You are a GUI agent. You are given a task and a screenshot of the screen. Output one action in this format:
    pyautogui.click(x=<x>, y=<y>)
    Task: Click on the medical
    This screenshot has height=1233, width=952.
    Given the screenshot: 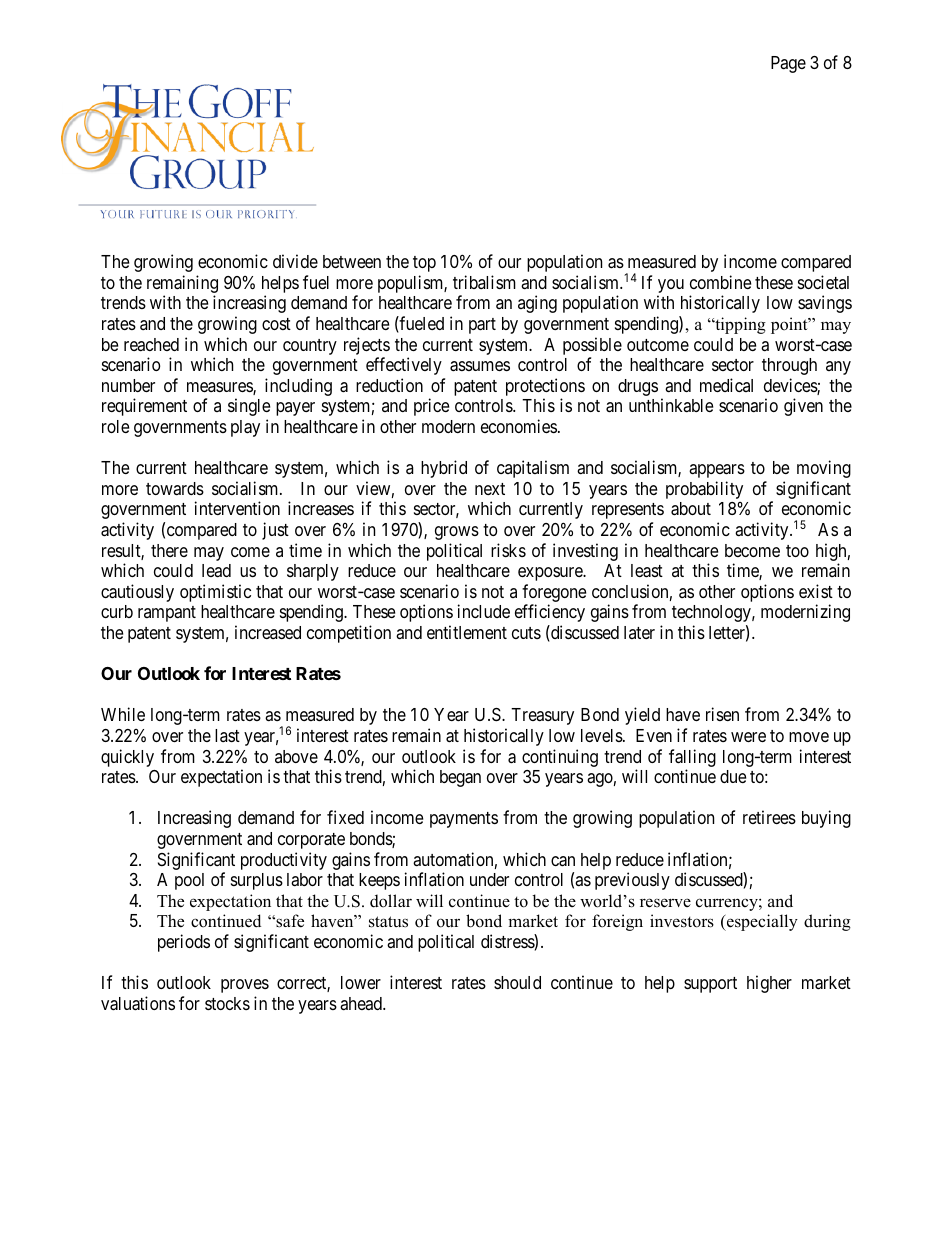 What is the action you would take?
    pyautogui.click(x=726, y=385)
